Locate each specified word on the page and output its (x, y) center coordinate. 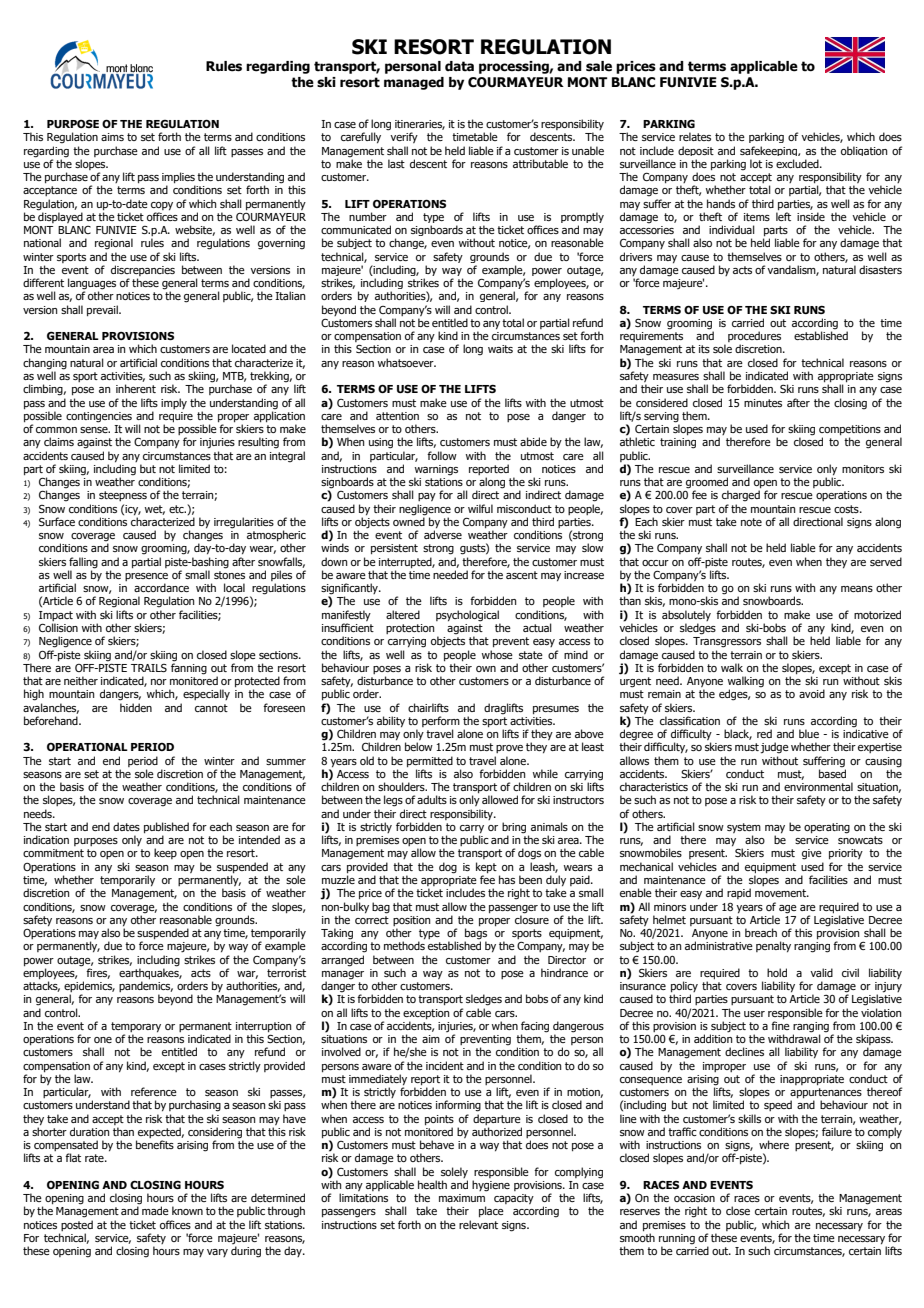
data (459, 66)
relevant (478, 1224)
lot (756, 163)
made (155, 1210)
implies (178, 179)
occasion (694, 1198)
